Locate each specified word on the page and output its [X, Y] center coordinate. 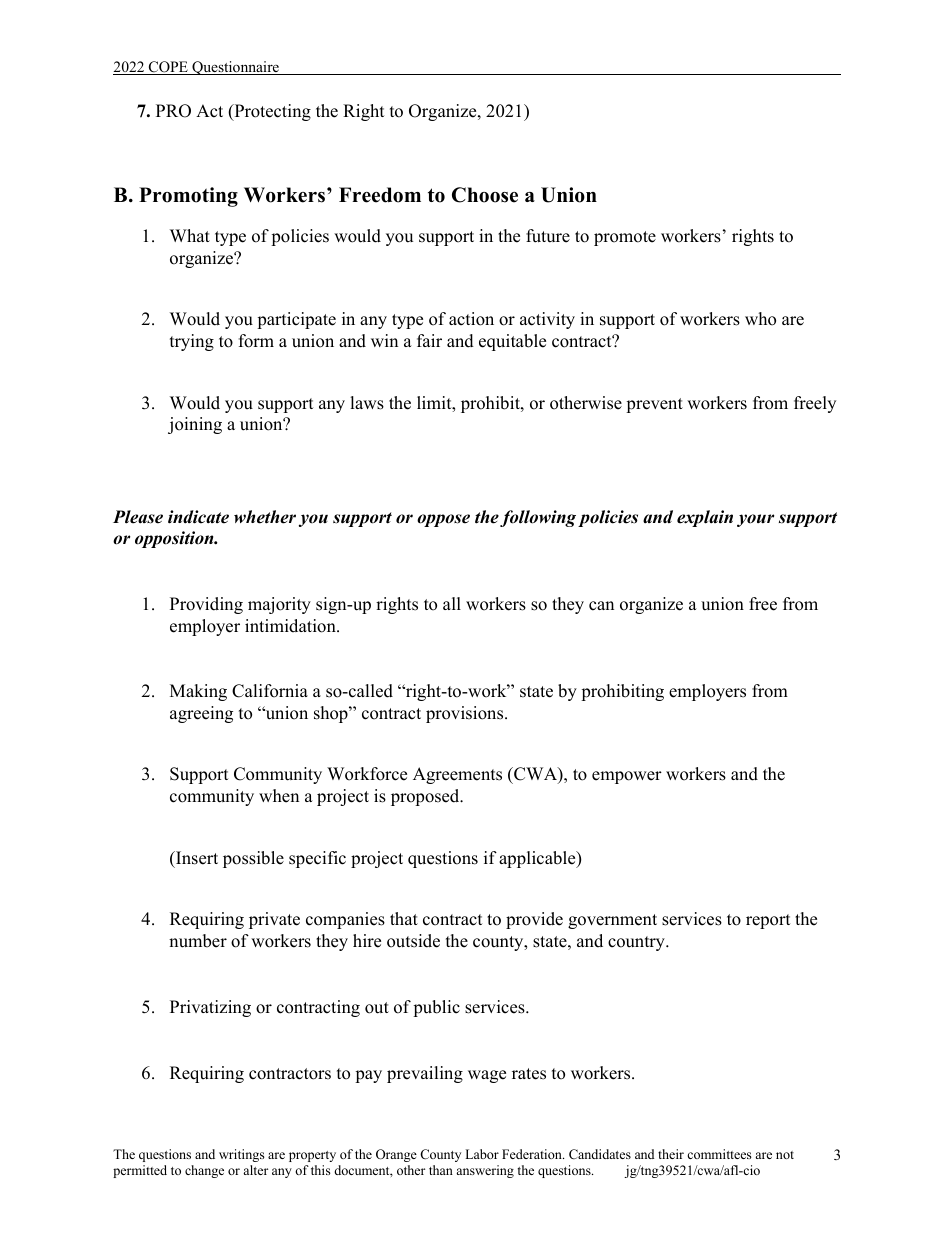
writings [242, 1155]
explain [705, 518]
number [198, 941]
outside [413, 941]
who [760, 319]
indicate [198, 517]
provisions [466, 714]
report [768, 921]
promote [625, 238]
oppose [443, 520]
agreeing [201, 714]
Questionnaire [235, 68]
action [471, 319]
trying [192, 342]
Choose [485, 195]
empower [627, 777]
